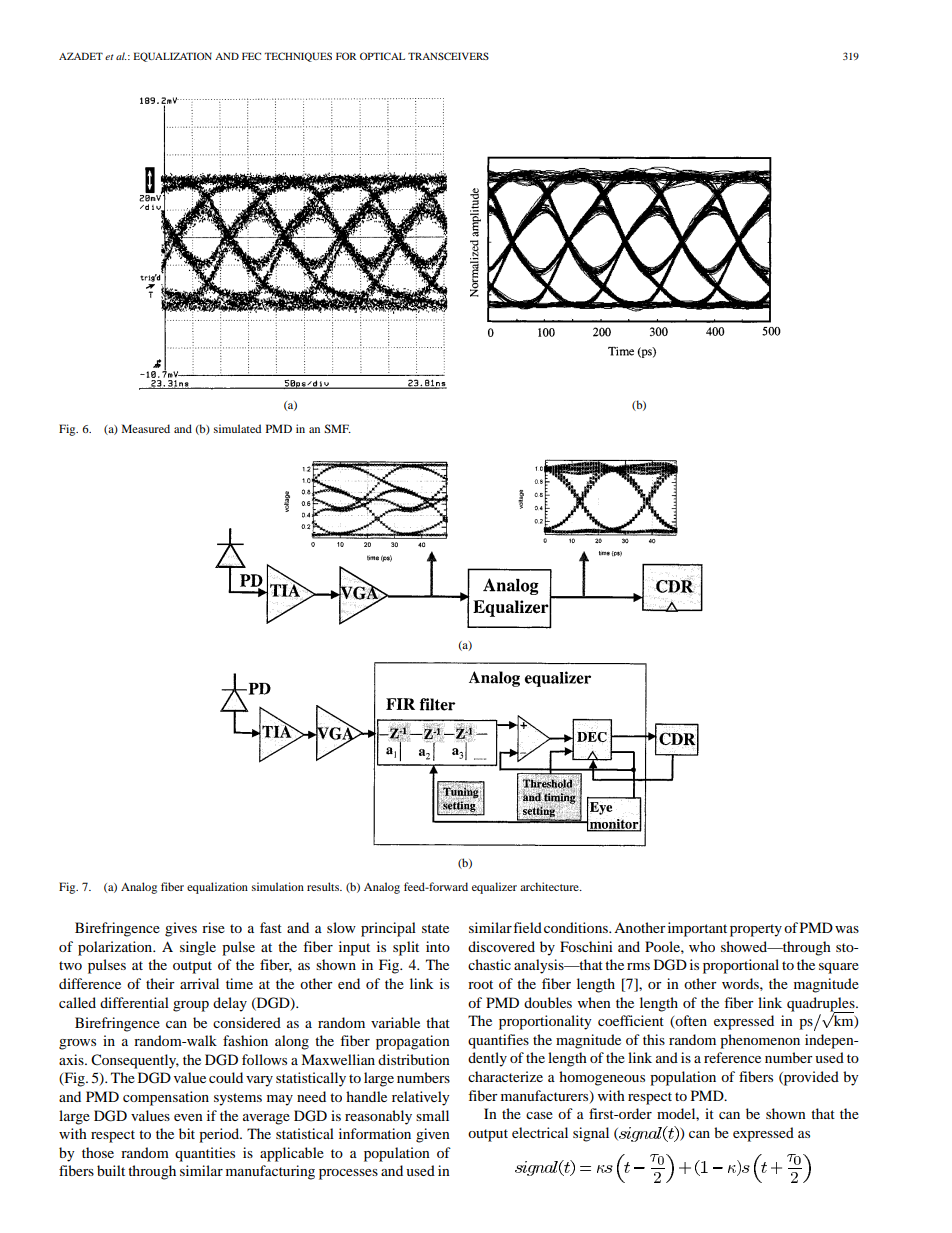 This page has height=1233, width=952. Describe the element at coordinates (251, 56) in the page. I see `FEC` at that location.
